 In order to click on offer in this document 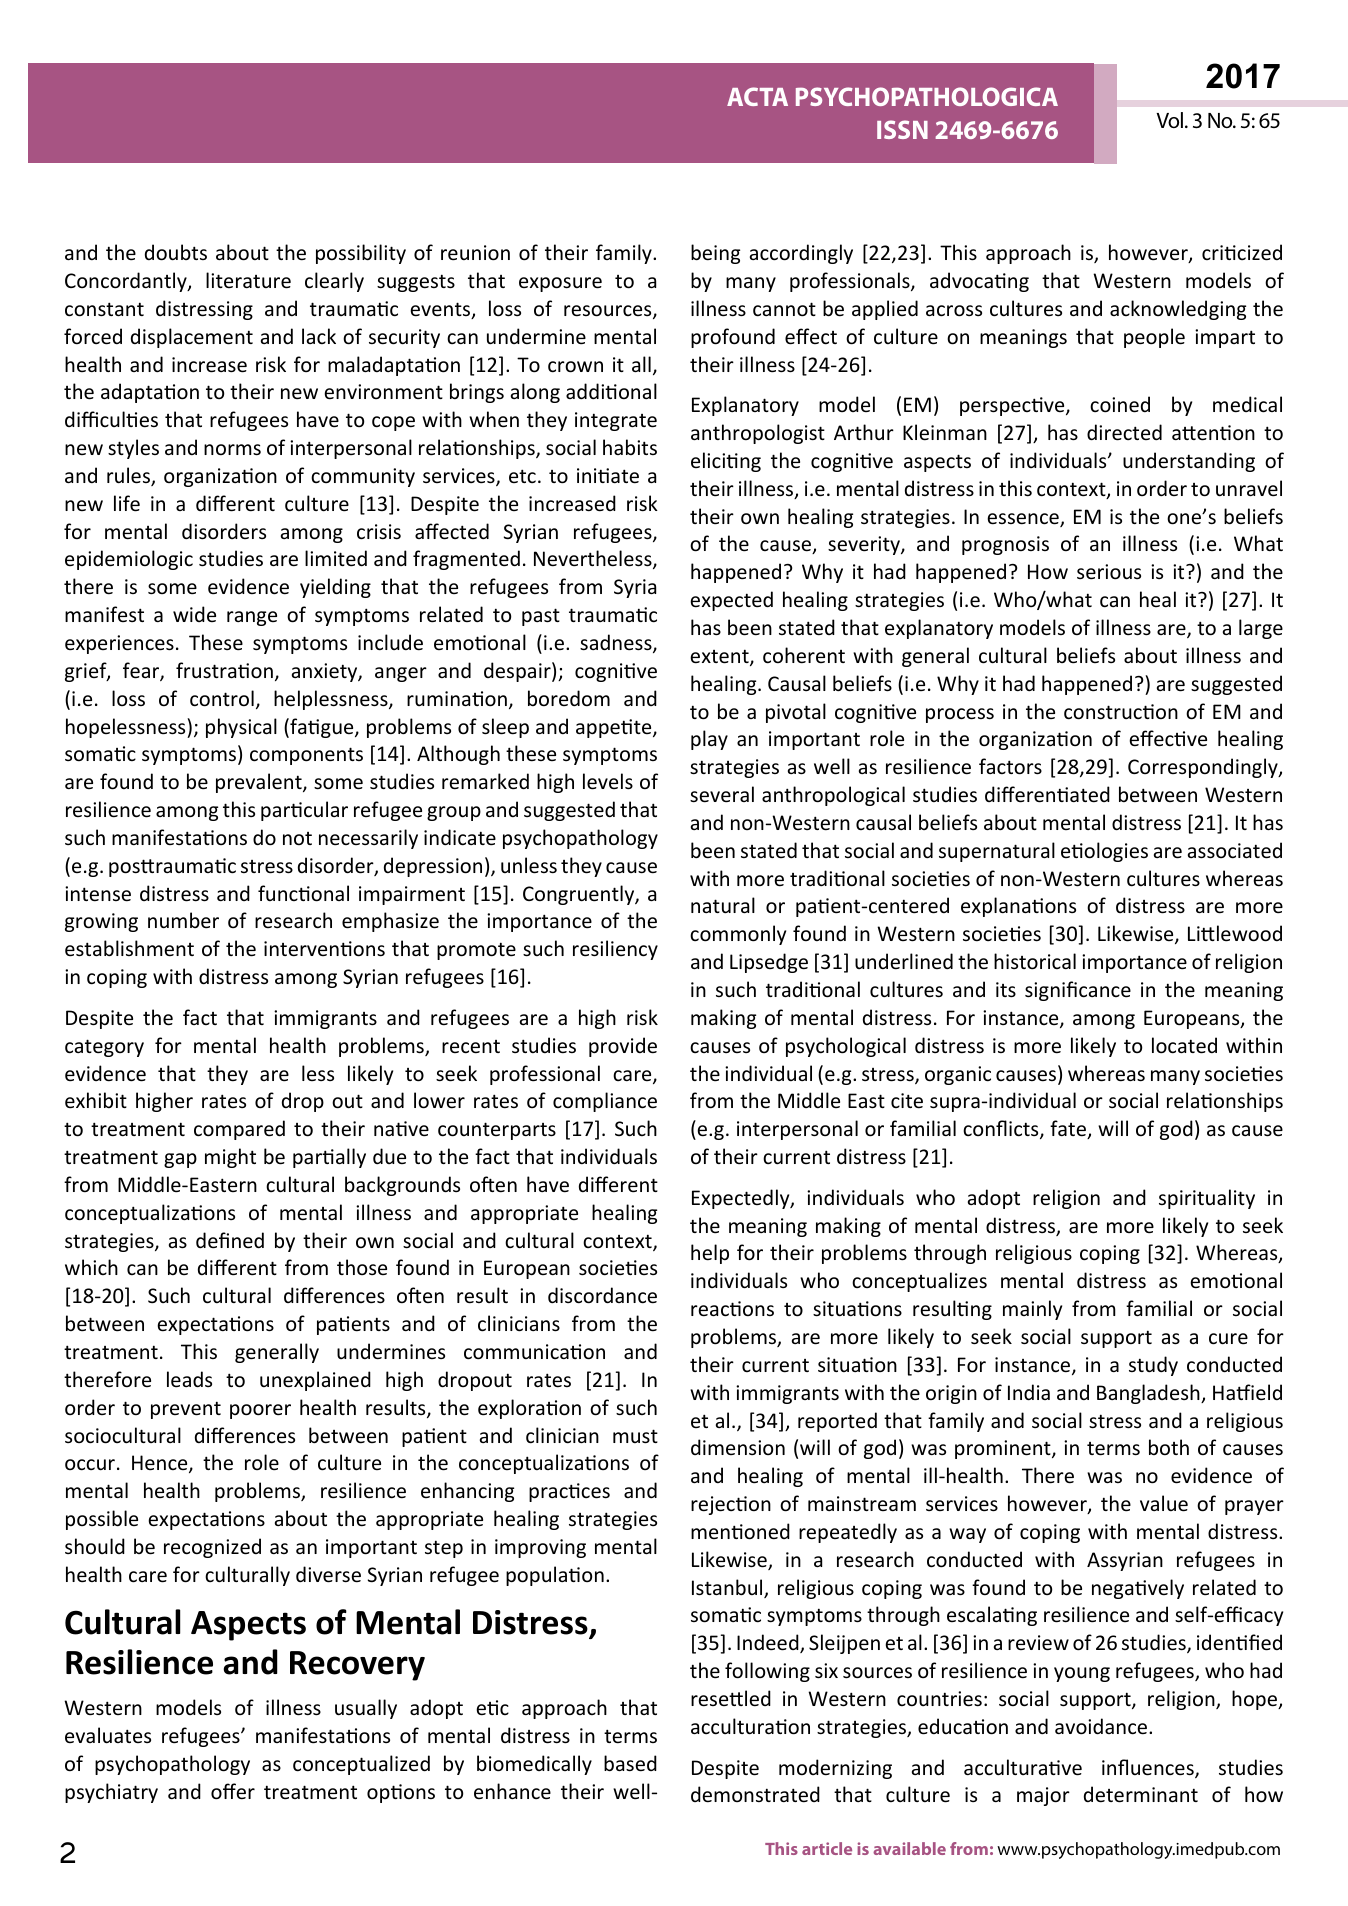, I will do `click(233, 1791)`.
